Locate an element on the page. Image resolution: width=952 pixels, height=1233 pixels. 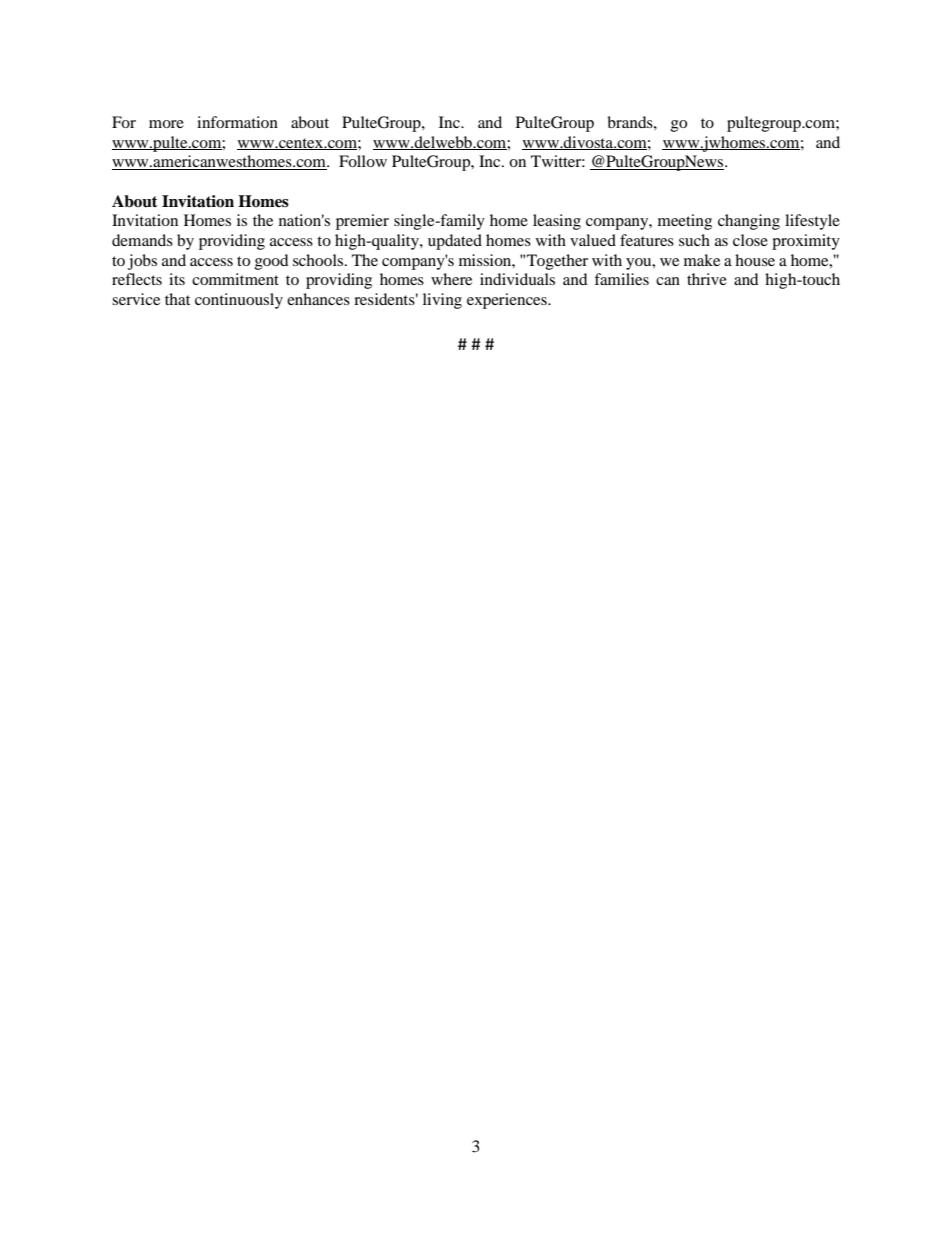
changing is located at coordinates (749, 222).
